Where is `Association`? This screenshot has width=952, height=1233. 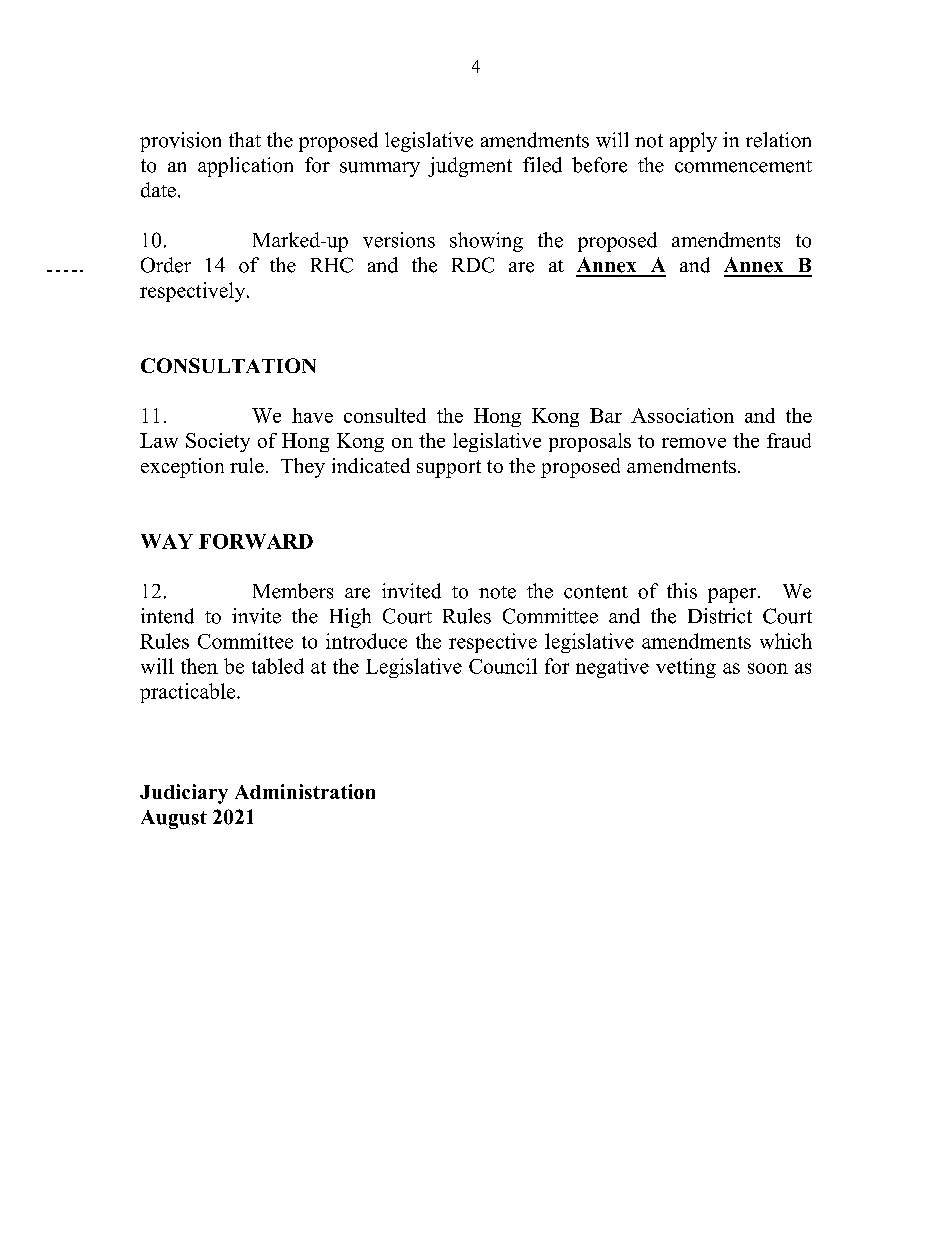
Association is located at coordinates (682, 415).
